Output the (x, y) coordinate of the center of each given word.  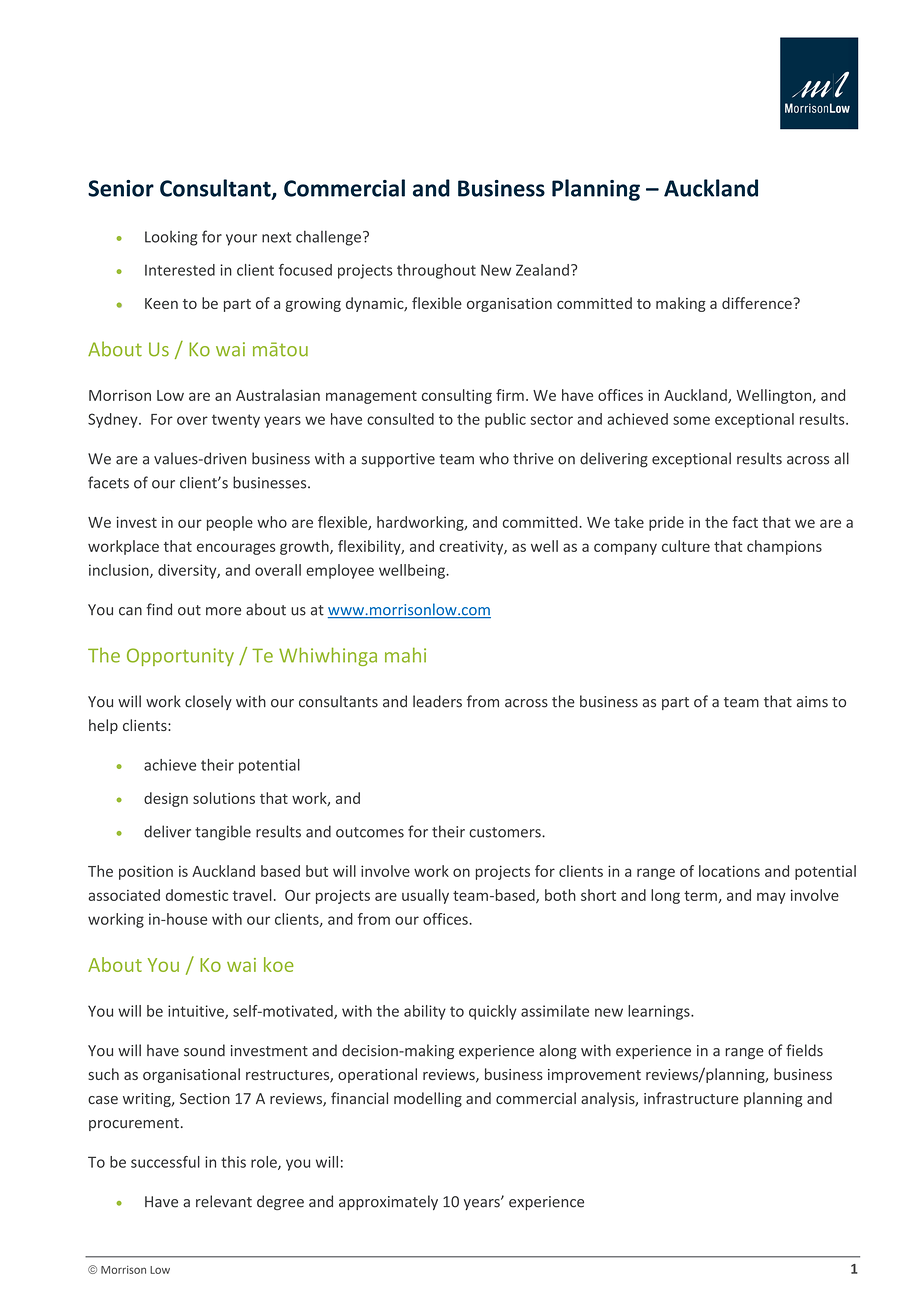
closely (208, 702)
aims (812, 702)
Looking (171, 238)
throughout (436, 271)
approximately (388, 1202)
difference (758, 303)
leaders (437, 701)
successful (165, 1162)
